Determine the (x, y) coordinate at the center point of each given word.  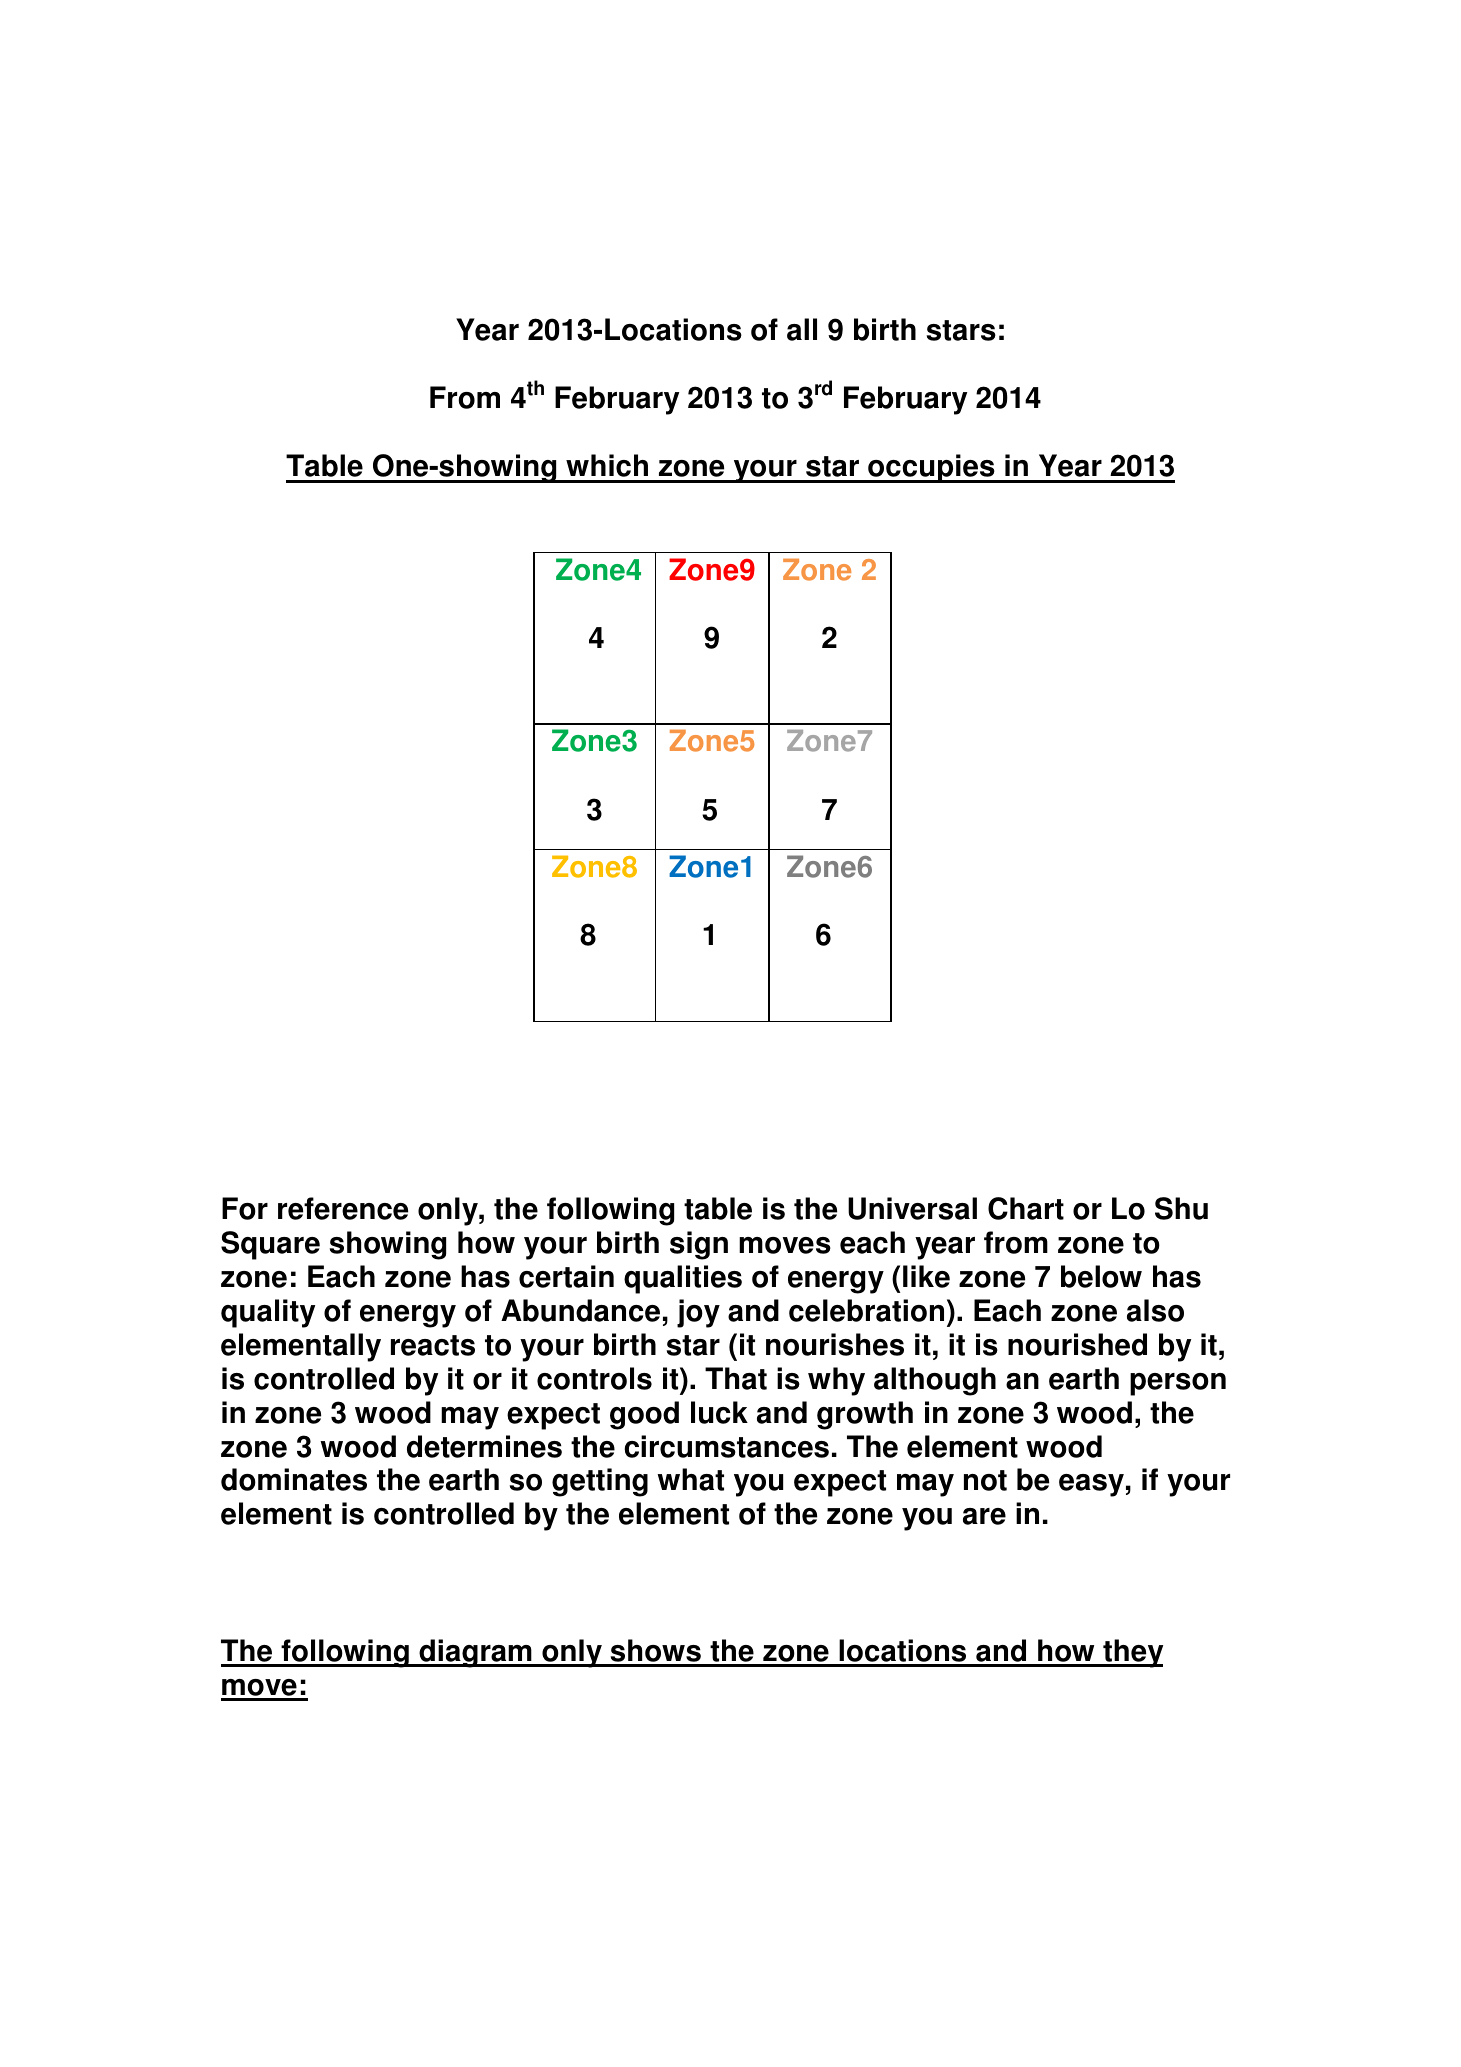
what (690, 1479)
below (1101, 1276)
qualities (683, 1279)
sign (699, 1245)
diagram (475, 1653)
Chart (1026, 1208)
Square (270, 1245)
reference (343, 1208)
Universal (912, 1208)
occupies (931, 468)
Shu (1181, 1208)
